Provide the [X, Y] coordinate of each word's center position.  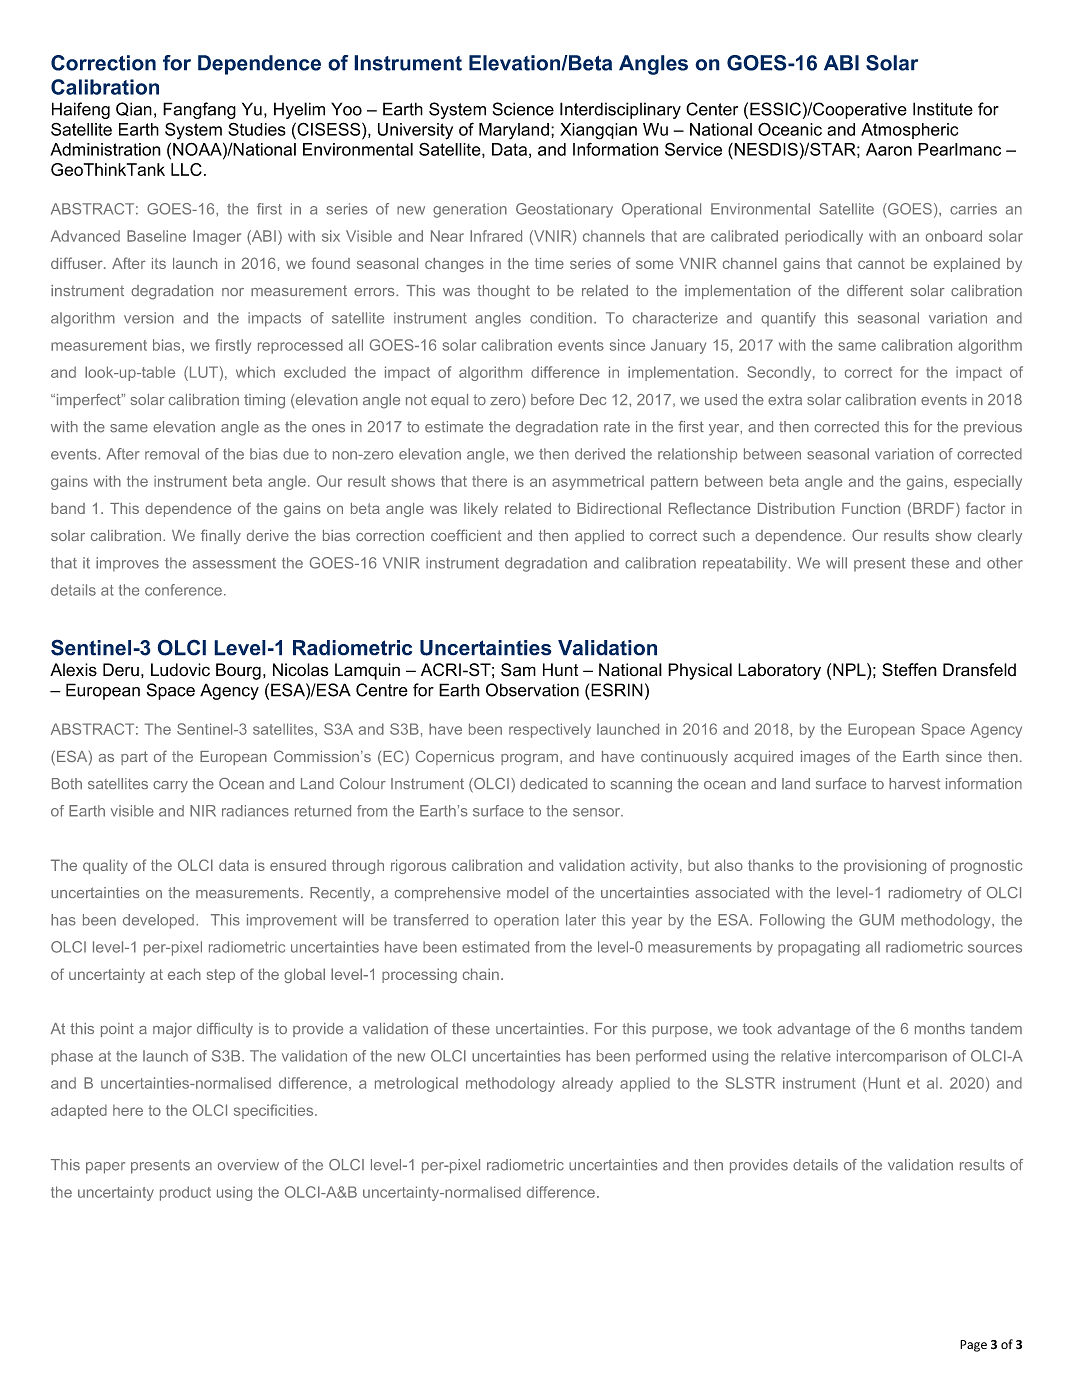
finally [221, 536]
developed [158, 921]
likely [481, 510]
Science [523, 109]
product [185, 1193]
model [527, 892]
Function [871, 508]
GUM [876, 920]
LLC [186, 169]
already [587, 1084]
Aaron [889, 149]
